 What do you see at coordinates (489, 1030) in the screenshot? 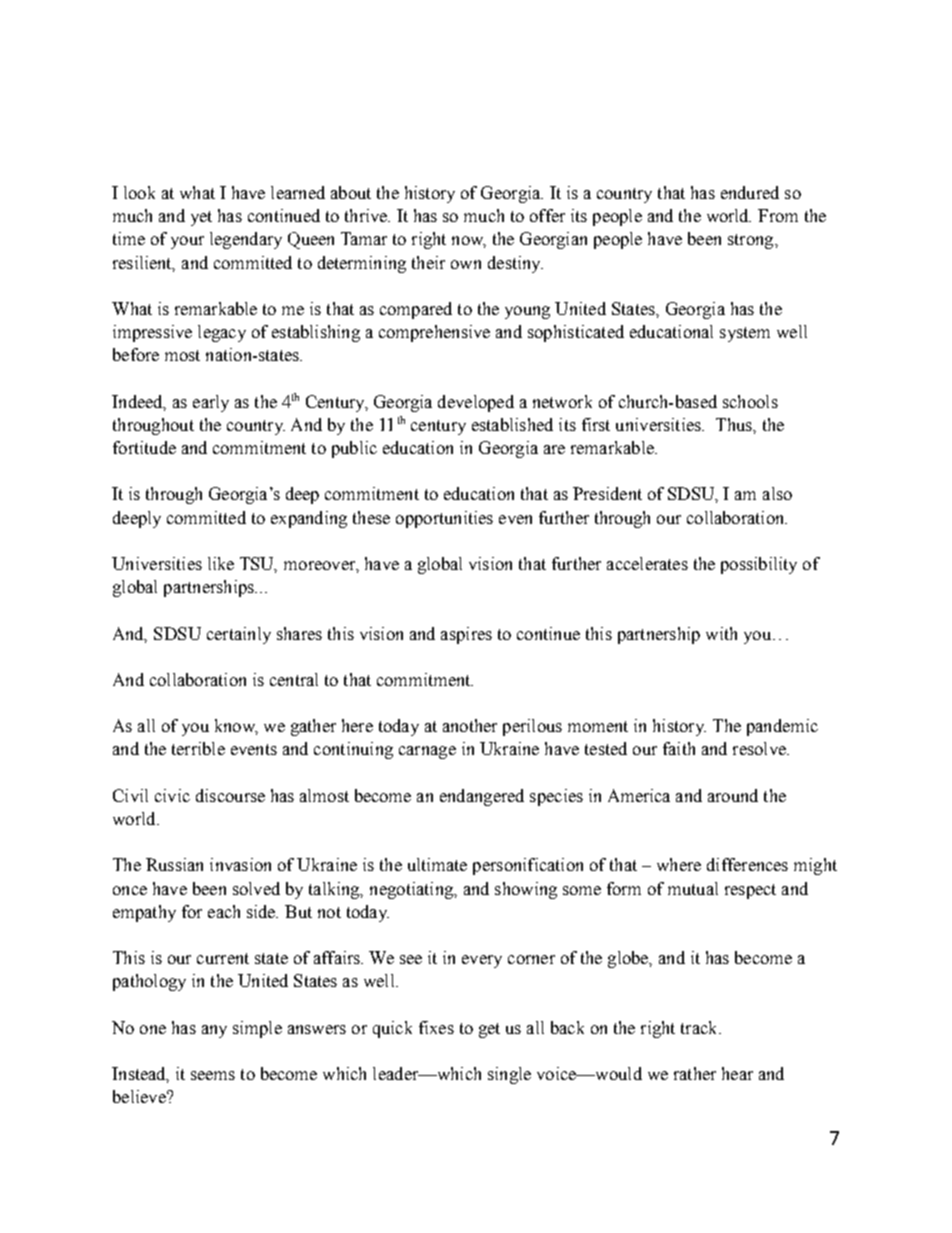
I see `get` at bounding box center [489, 1030].
